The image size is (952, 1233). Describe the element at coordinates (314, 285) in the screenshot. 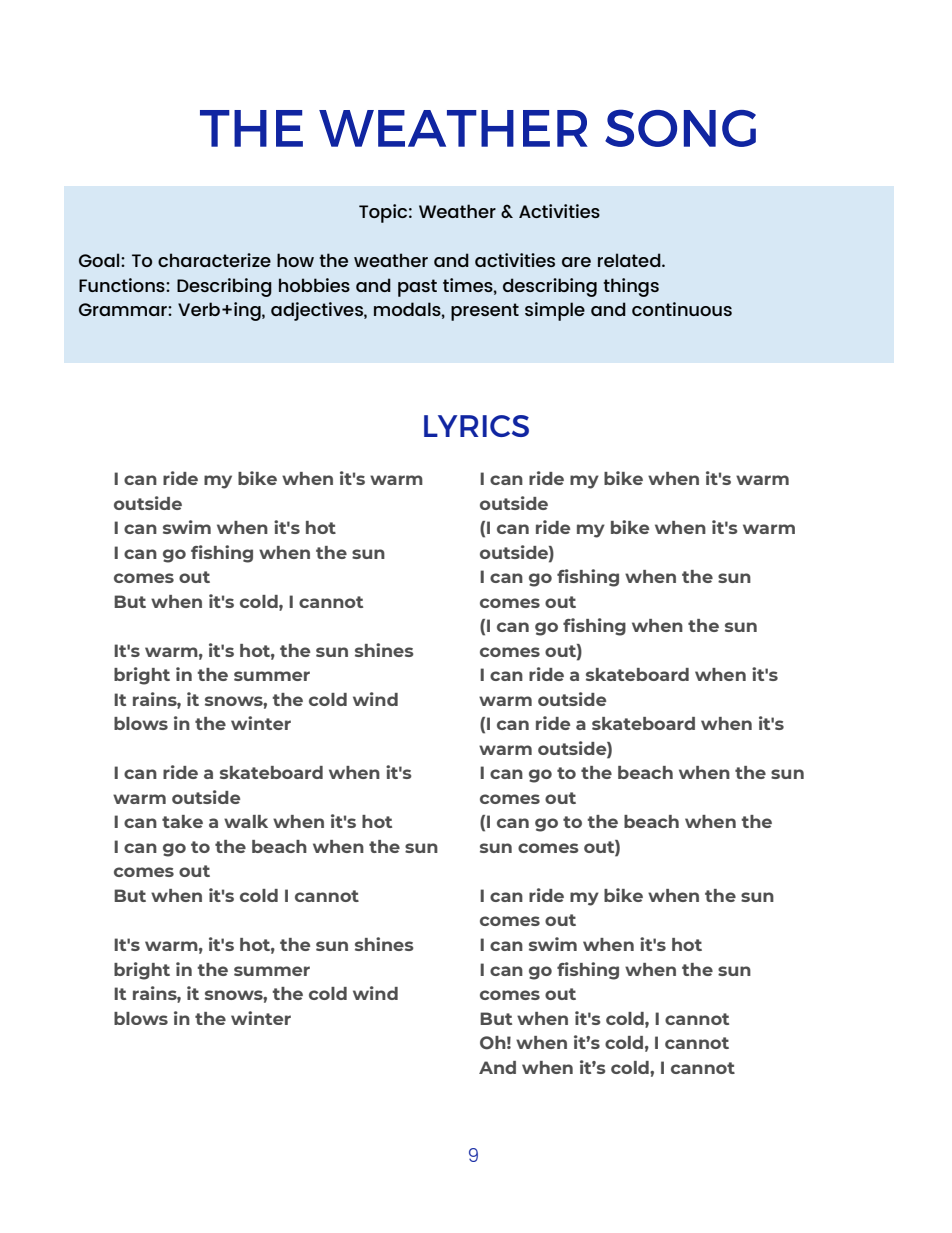

I see `hobbies` at that location.
